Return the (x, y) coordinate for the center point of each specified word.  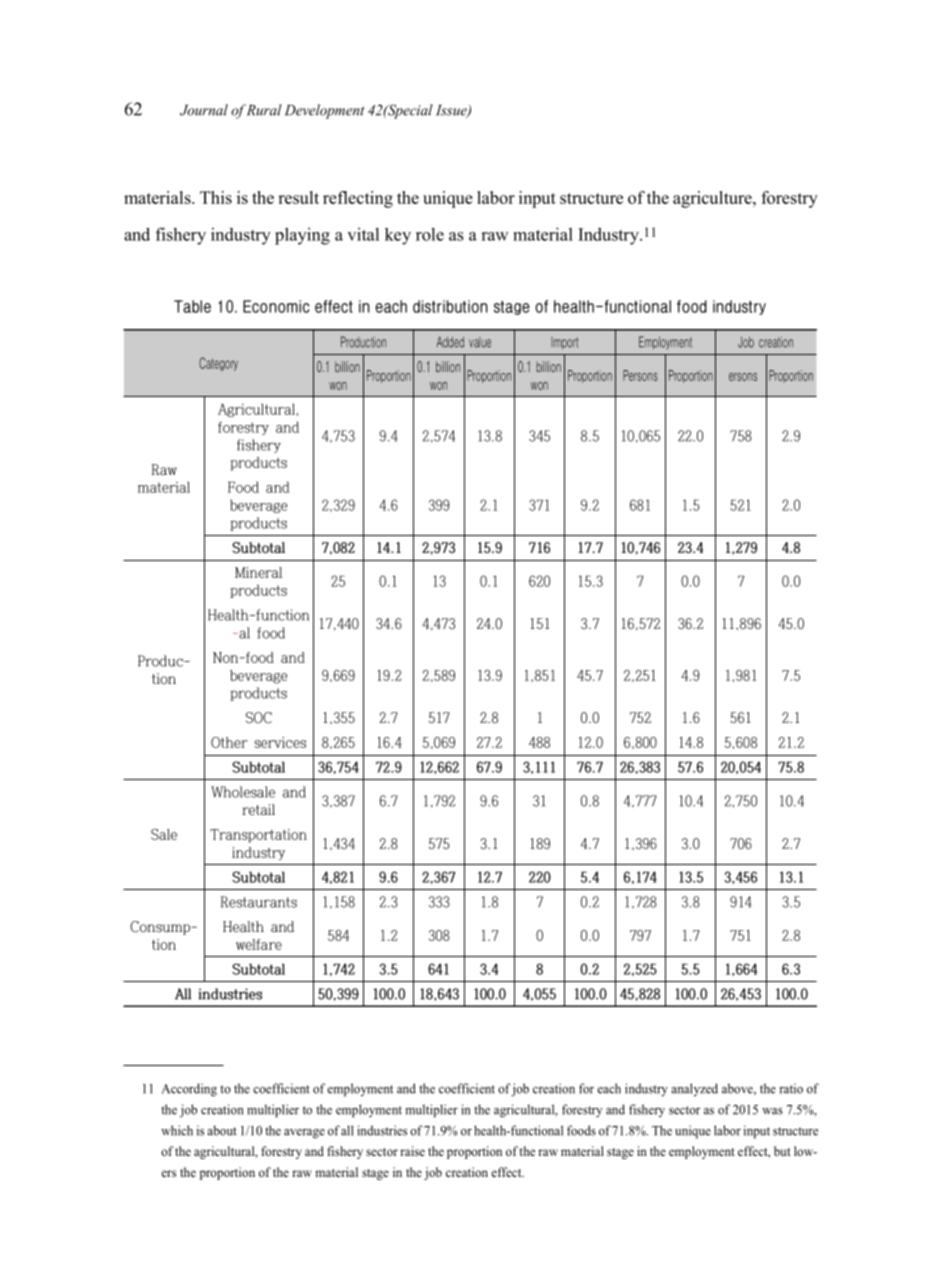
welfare (259, 944)
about (222, 1130)
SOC (259, 718)
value (480, 342)
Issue (452, 111)
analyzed (694, 1089)
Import (564, 343)
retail (258, 810)
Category (218, 364)
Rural (264, 110)
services (280, 742)
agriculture (713, 199)
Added (450, 342)
